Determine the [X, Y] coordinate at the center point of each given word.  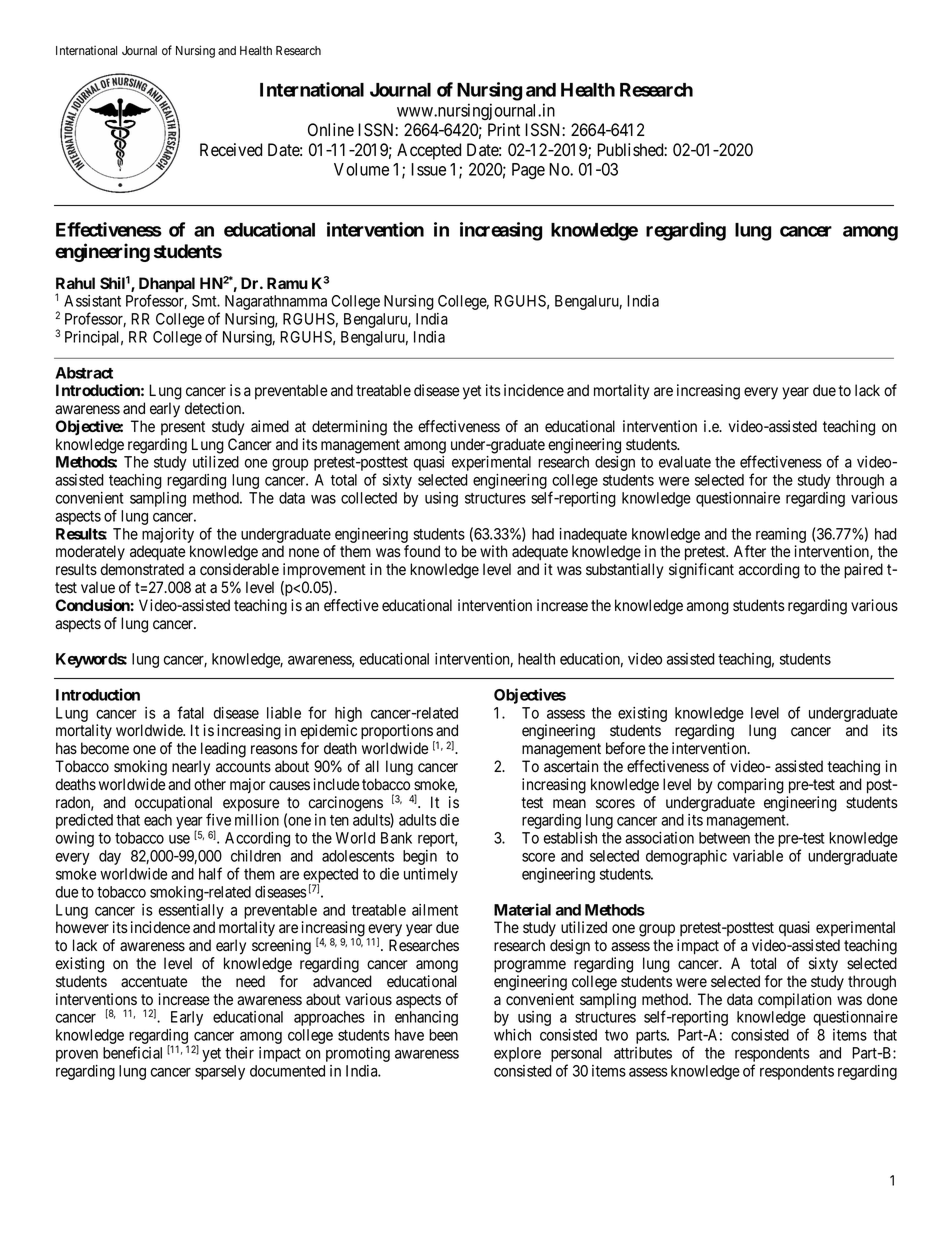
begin [420, 857]
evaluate [685, 462]
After [750, 551]
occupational [173, 805]
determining [349, 428]
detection [214, 408]
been [443, 1035]
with [493, 551]
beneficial [132, 1052]
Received [231, 150]
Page [528, 171]
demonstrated [142, 569]
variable [758, 856]
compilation [794, 1000]
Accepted [429, 151]
